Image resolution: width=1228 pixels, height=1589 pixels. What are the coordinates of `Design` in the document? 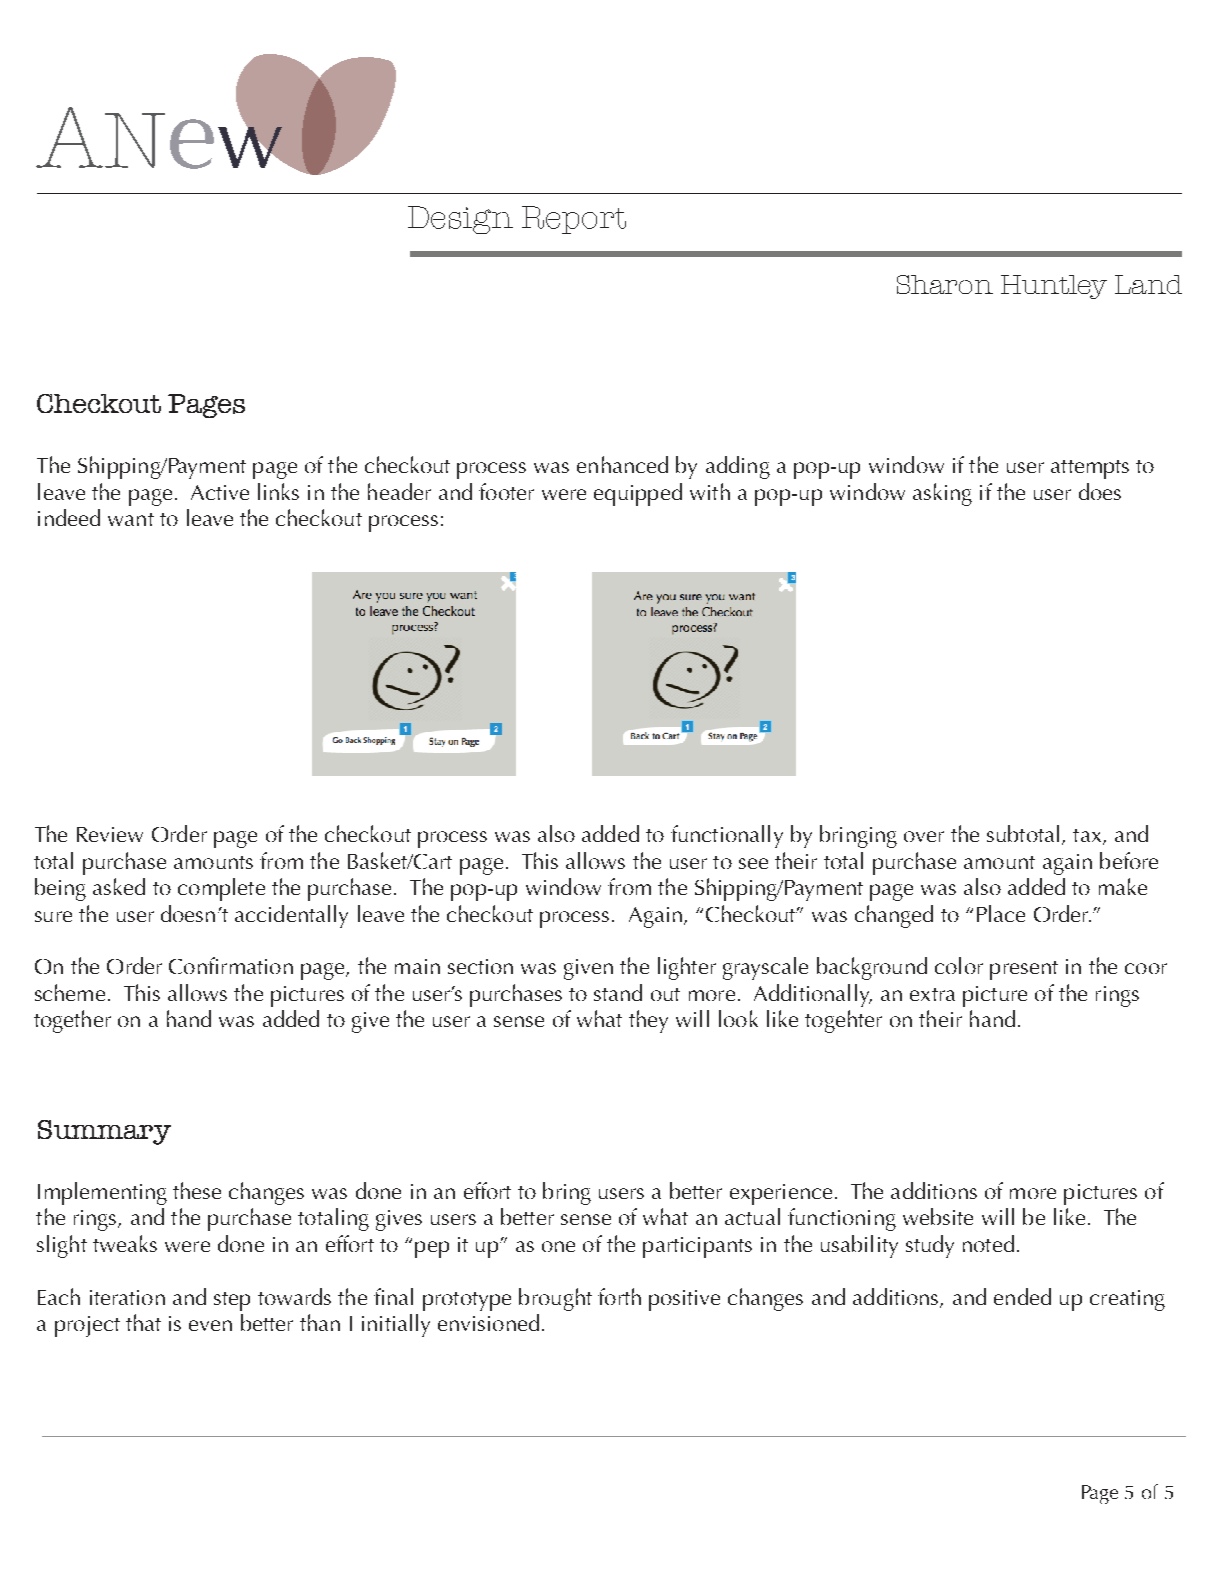 It's located at (460, 220).
